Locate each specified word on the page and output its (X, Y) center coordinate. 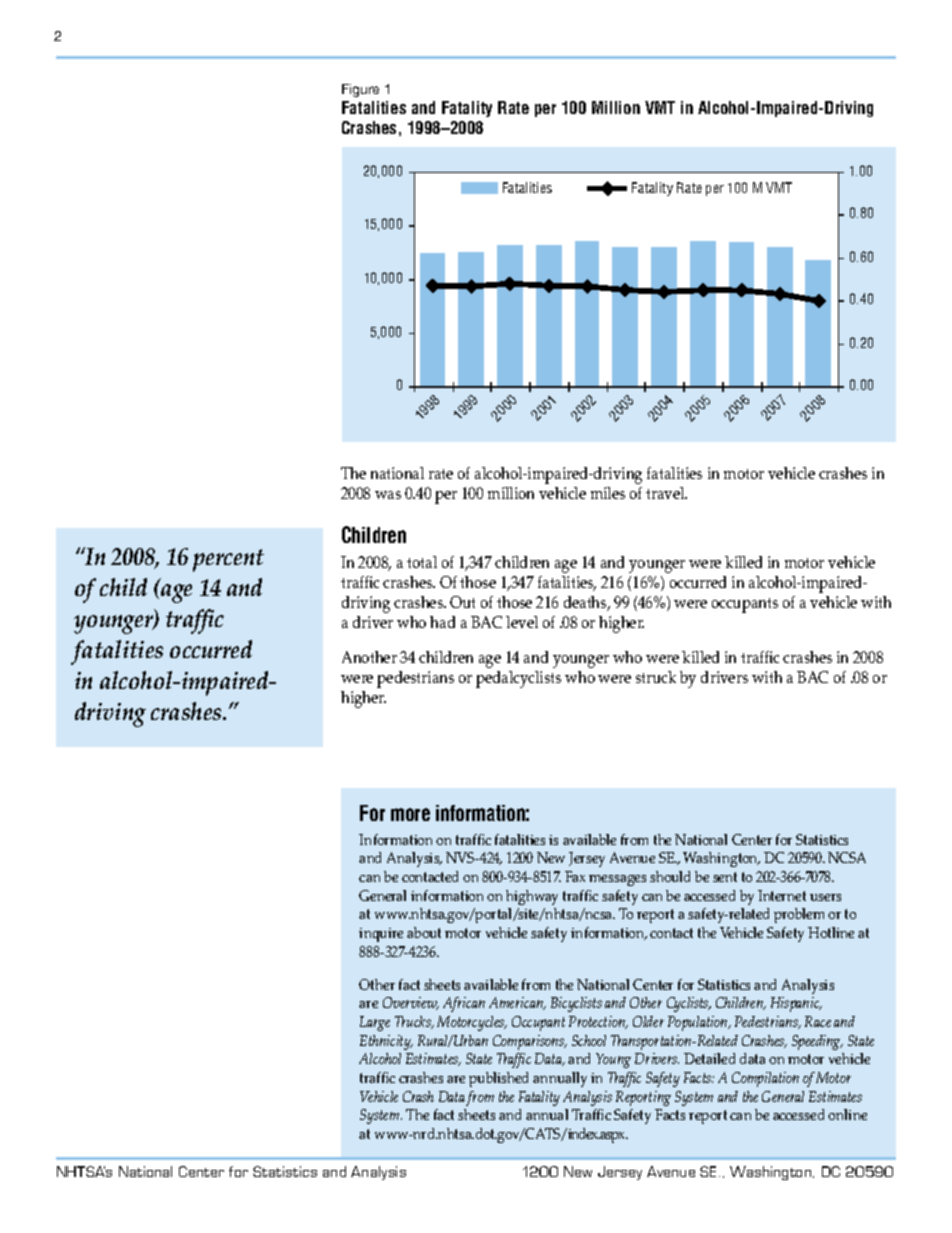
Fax (575, 876)
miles (608, 493)
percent (228, 560)
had (442, 622)
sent (725, 877)
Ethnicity (386, 1042)
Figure (360, 90)
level (522, 622)
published (498, 1079)
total (422, 562)
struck (656, 677)
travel (666, 493)
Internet (782, 895)
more (410, 814)
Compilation (765, 1079)
